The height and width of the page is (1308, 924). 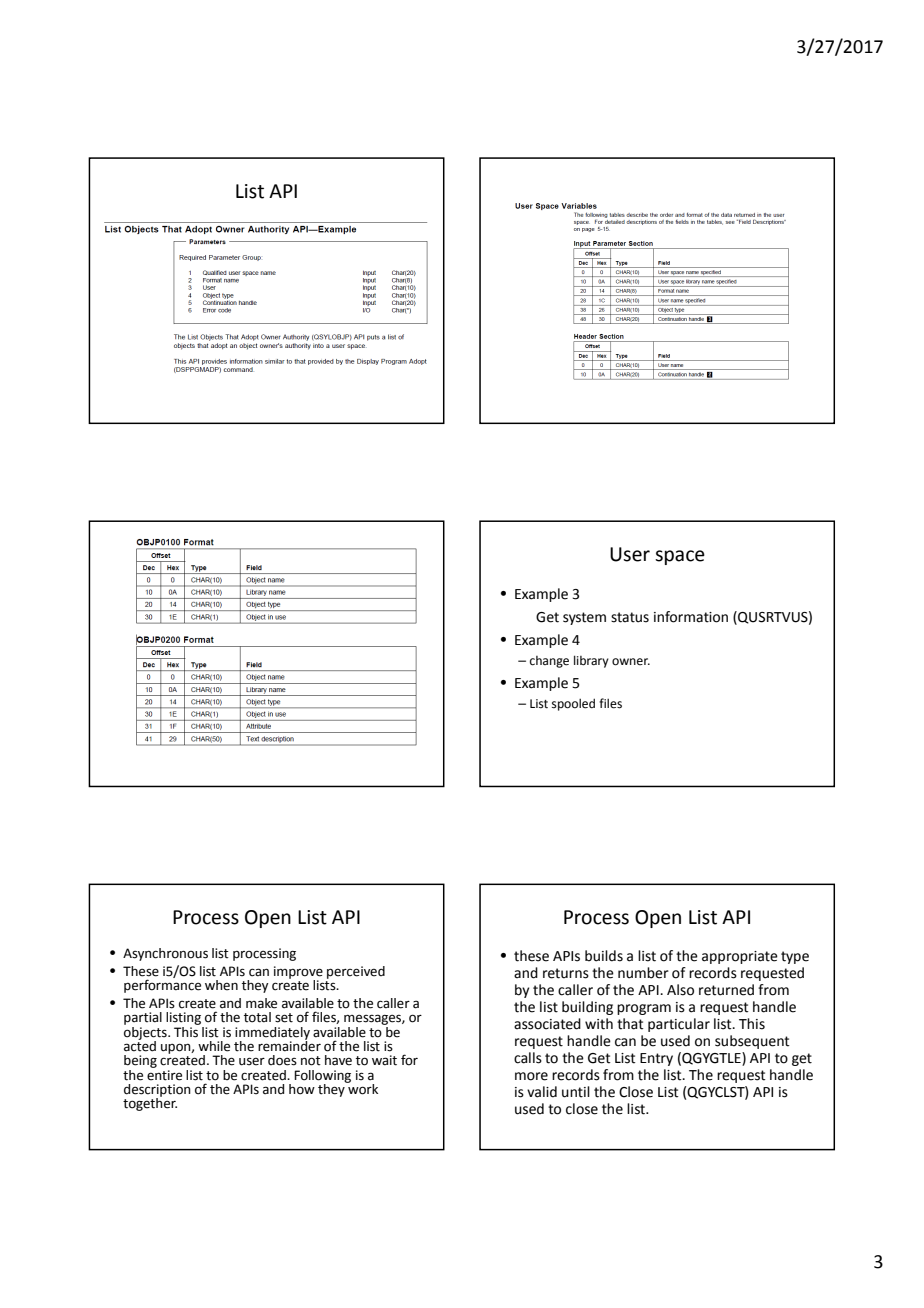 I want to click on Asynchronous, so click(x=165, y=954).
